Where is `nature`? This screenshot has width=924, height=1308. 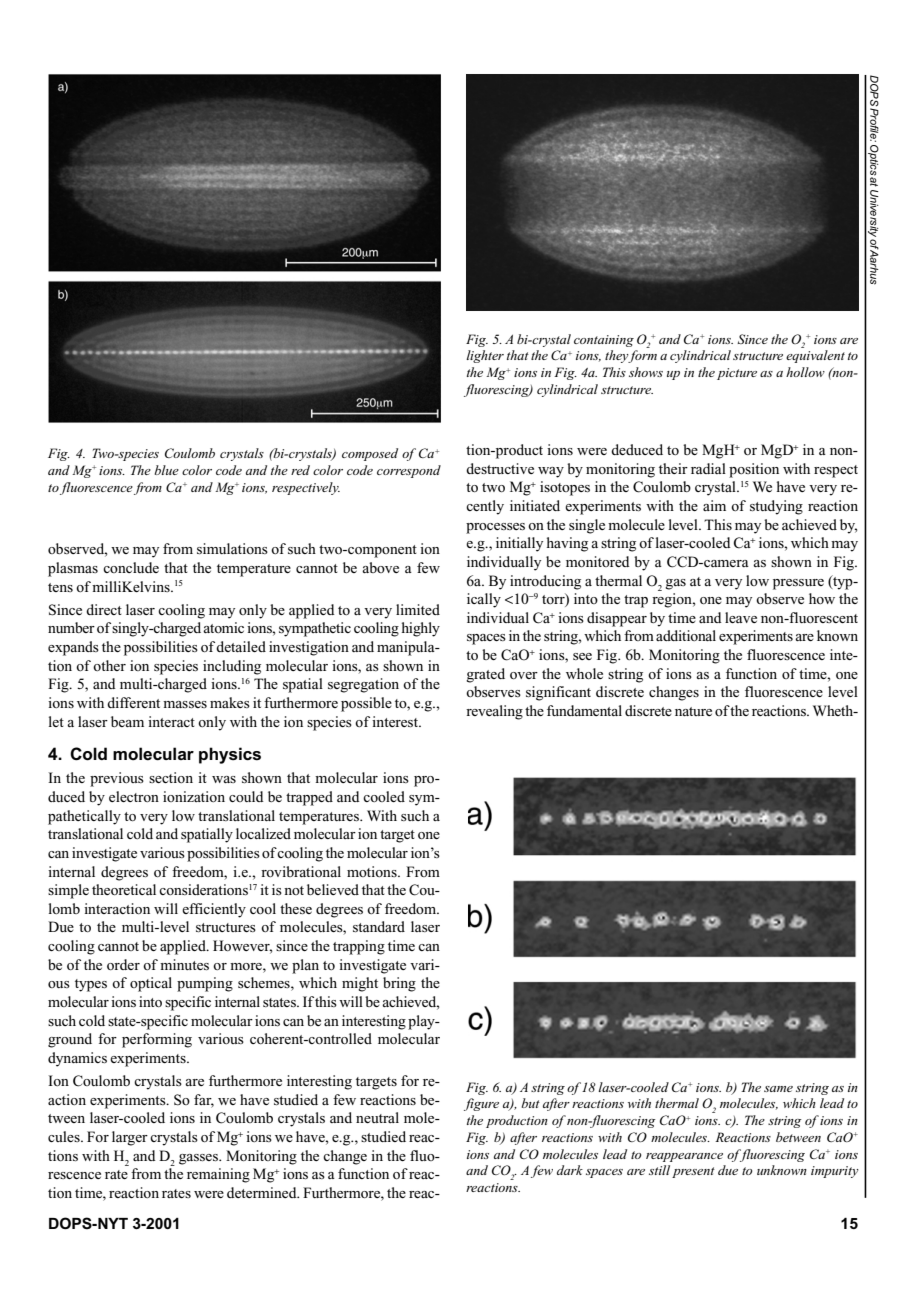 nature is located at coordinates (693, 711).
